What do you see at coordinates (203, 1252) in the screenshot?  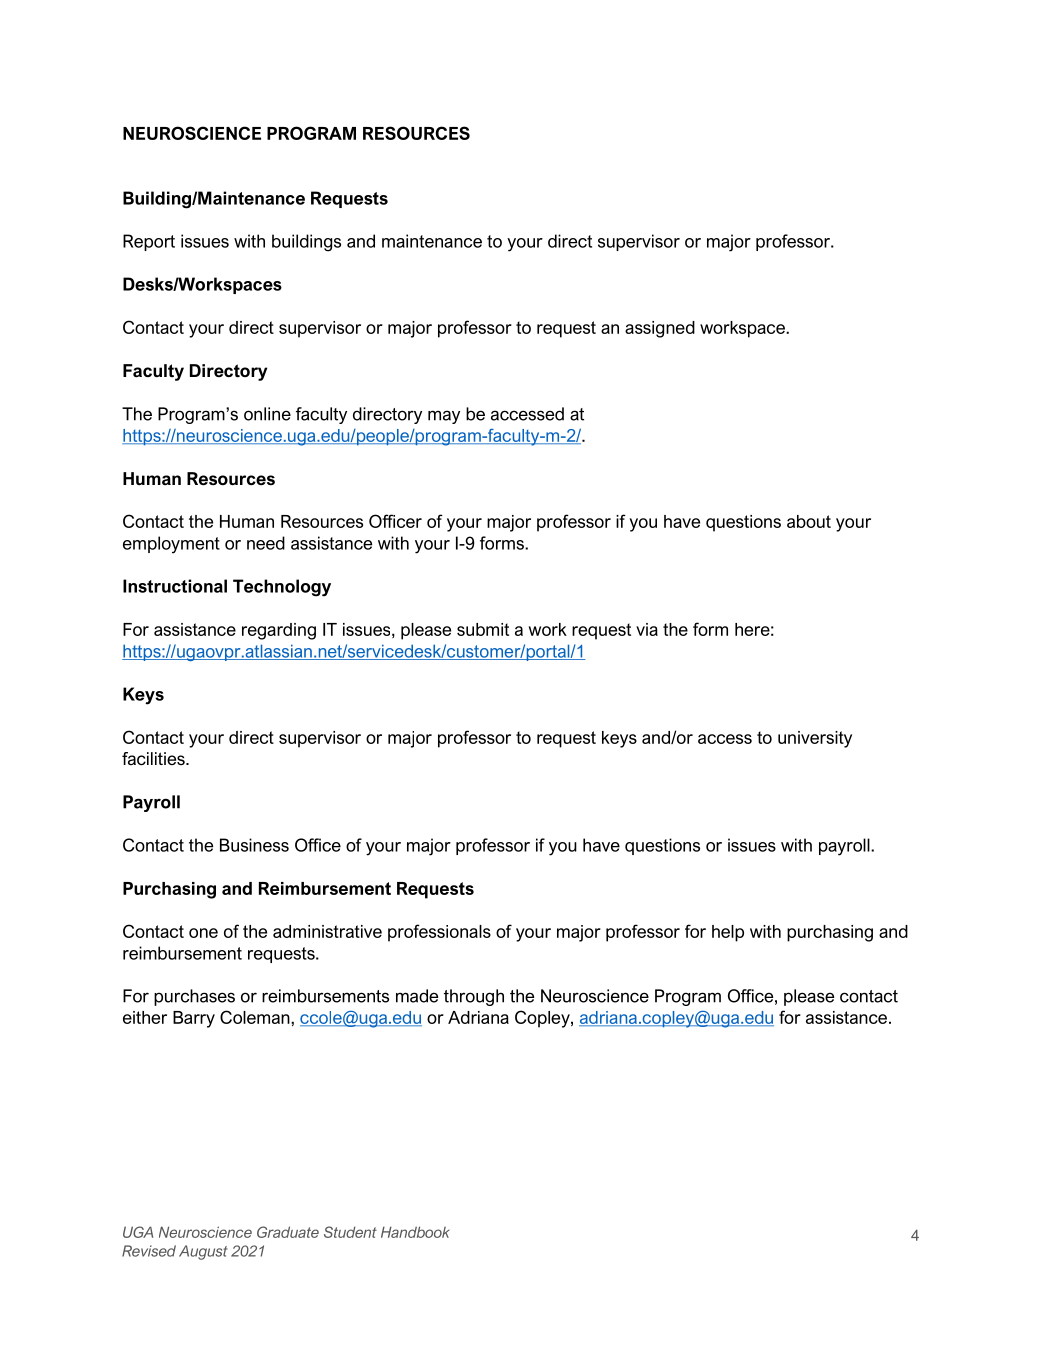 I see `August` at bounding box center [203, 1252].
